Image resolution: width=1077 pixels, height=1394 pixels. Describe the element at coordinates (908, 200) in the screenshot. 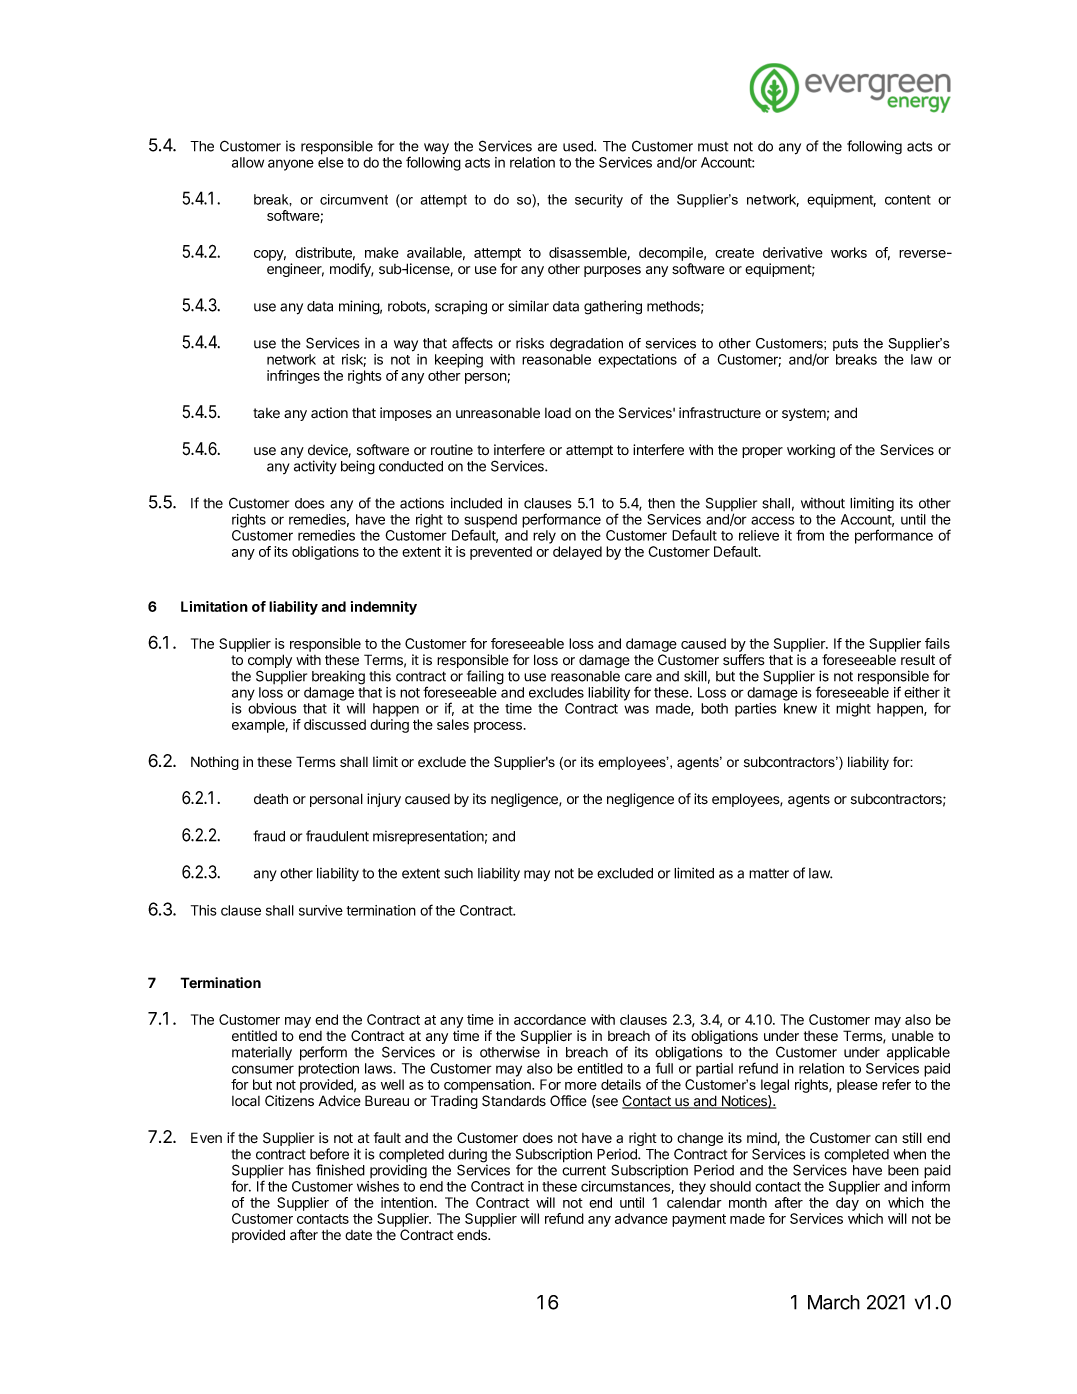

I see `content` at that location.
